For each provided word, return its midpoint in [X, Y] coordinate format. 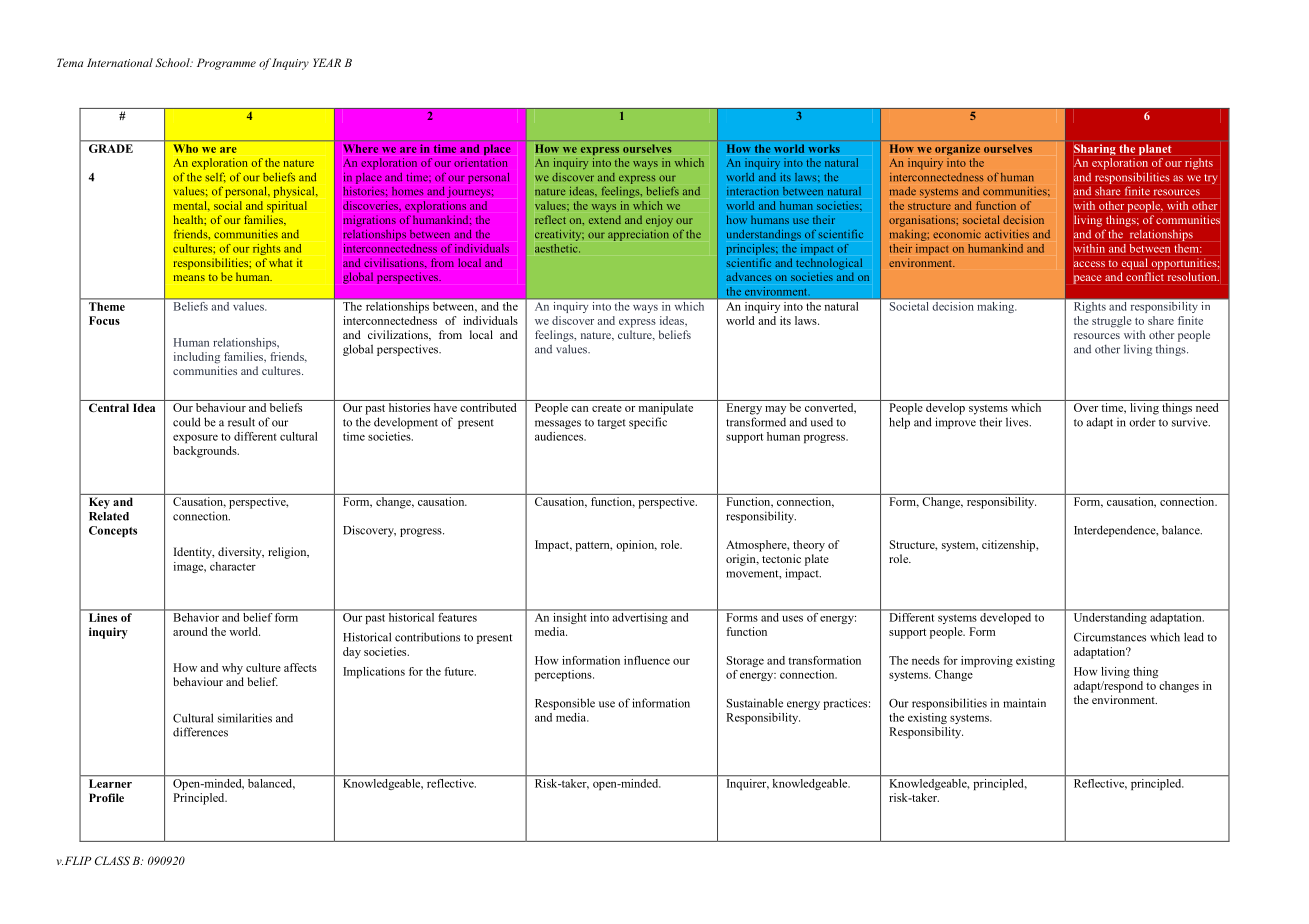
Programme [226, 64]
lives [1018, 422]
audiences [560, 436]
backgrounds [206, 452]
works [824, 148]
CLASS [112, 860]
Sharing [1095, 150]
